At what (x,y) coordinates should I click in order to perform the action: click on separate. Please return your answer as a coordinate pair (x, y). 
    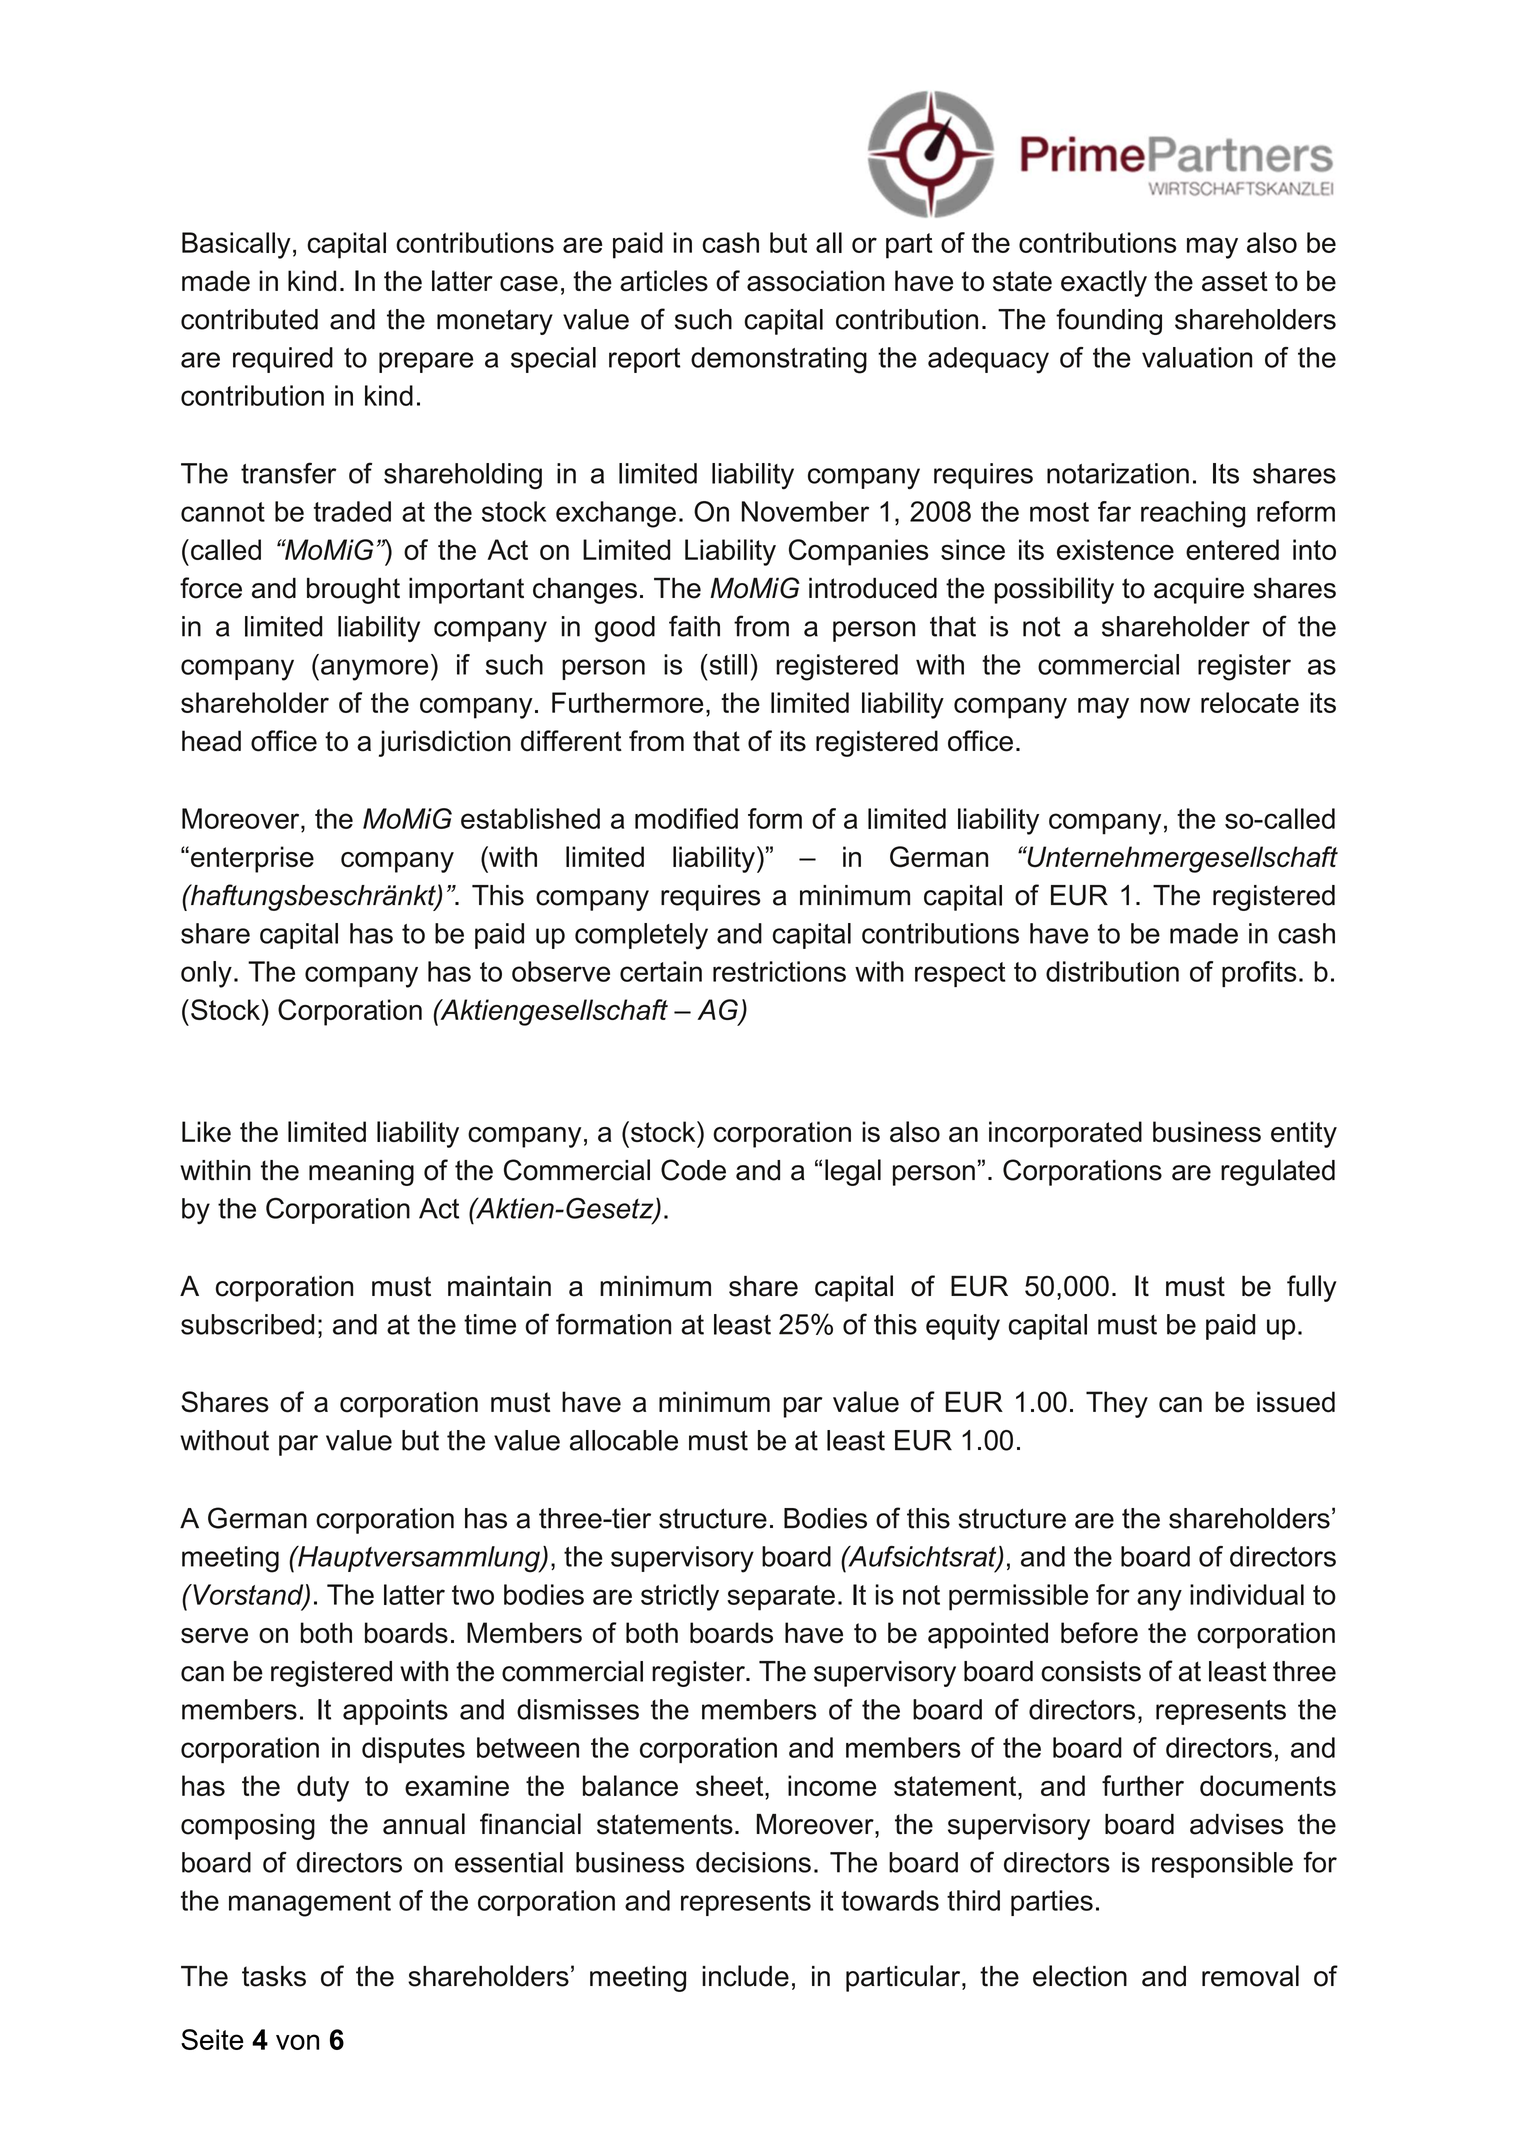
    Looking at the image, I should click on (781, 1598).
